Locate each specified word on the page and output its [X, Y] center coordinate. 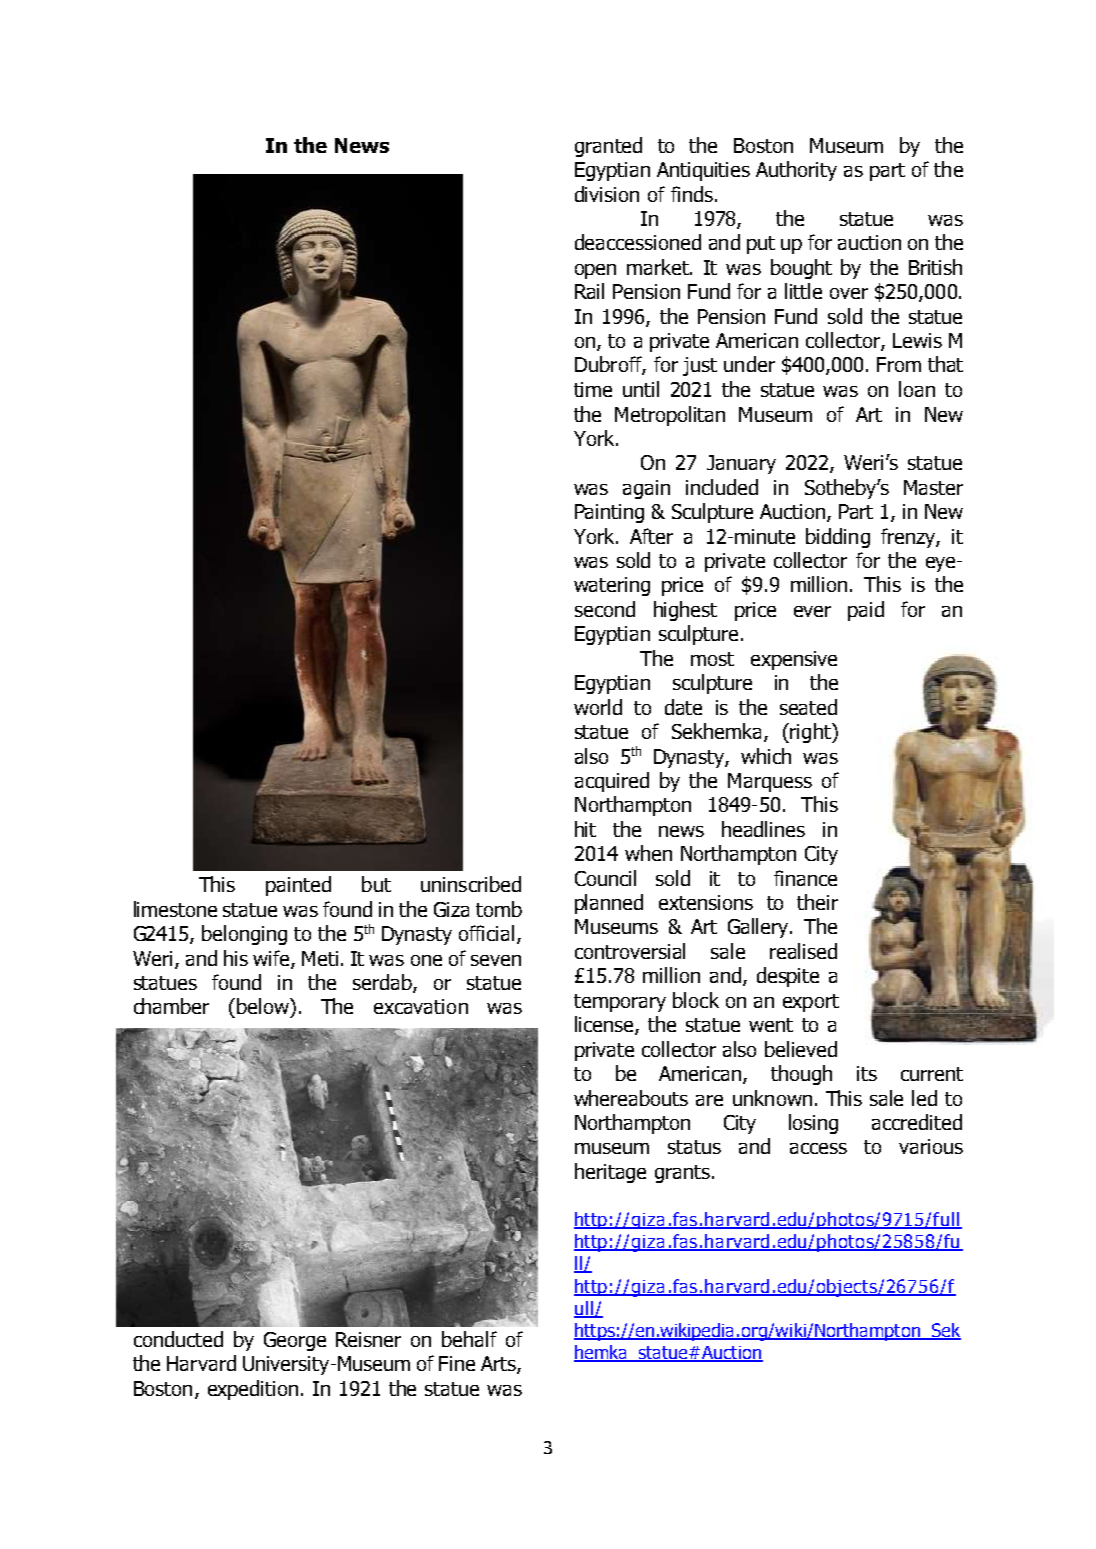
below [264, 1006]
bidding [838, 538]
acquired [612, 782]
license [605, 1025]
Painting [609, 513]
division [607, 194]
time [593, 389]
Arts [499, 1365]
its [867, 1073]
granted [608, 147]
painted [298, 886]
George [295, 1341]
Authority [796, 171]
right [811, 733]
